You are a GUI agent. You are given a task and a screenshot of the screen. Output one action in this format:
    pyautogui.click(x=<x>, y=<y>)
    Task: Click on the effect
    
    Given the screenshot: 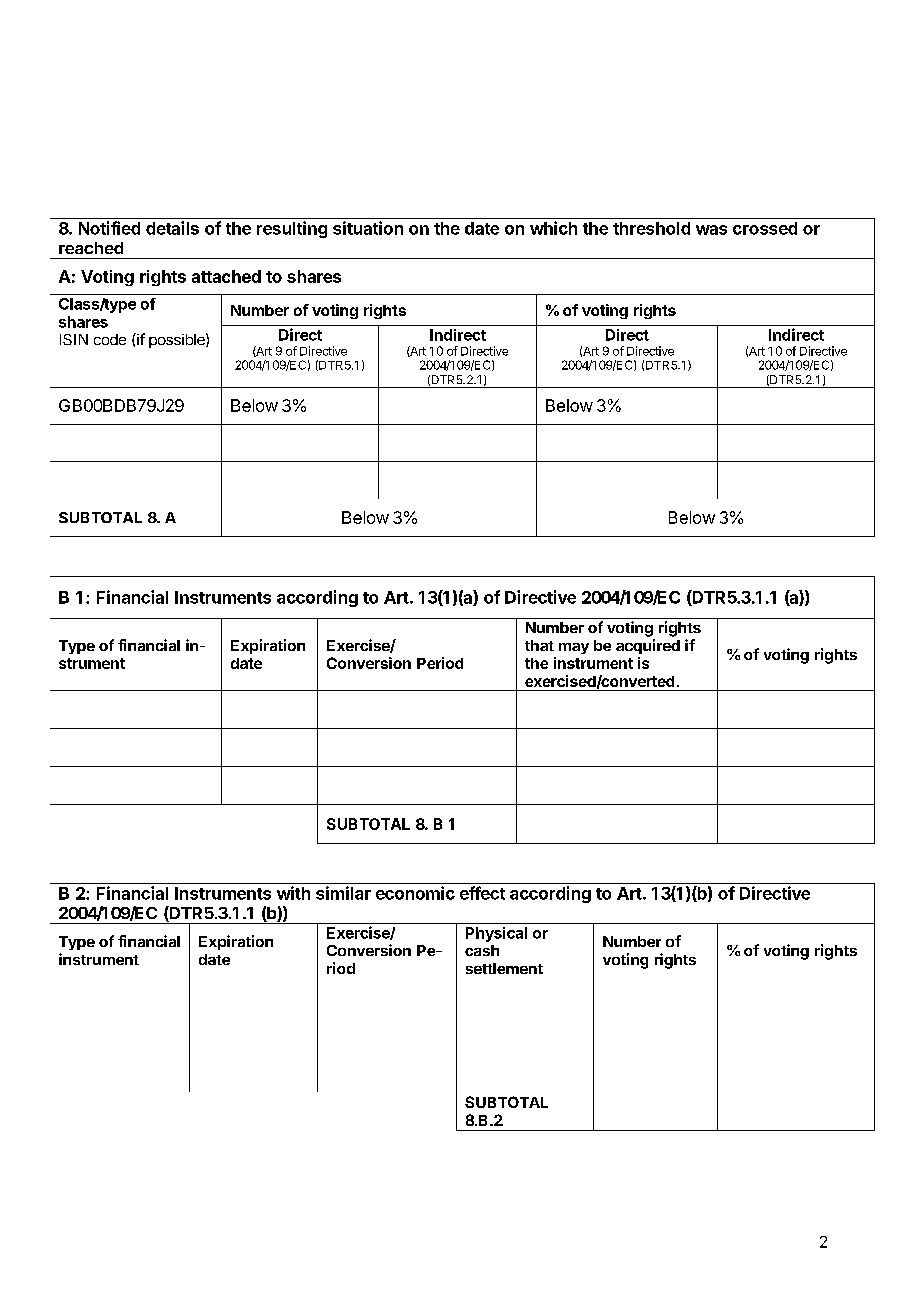 What is the action you would take?
    pyautogui.click(x=482, y=893)
